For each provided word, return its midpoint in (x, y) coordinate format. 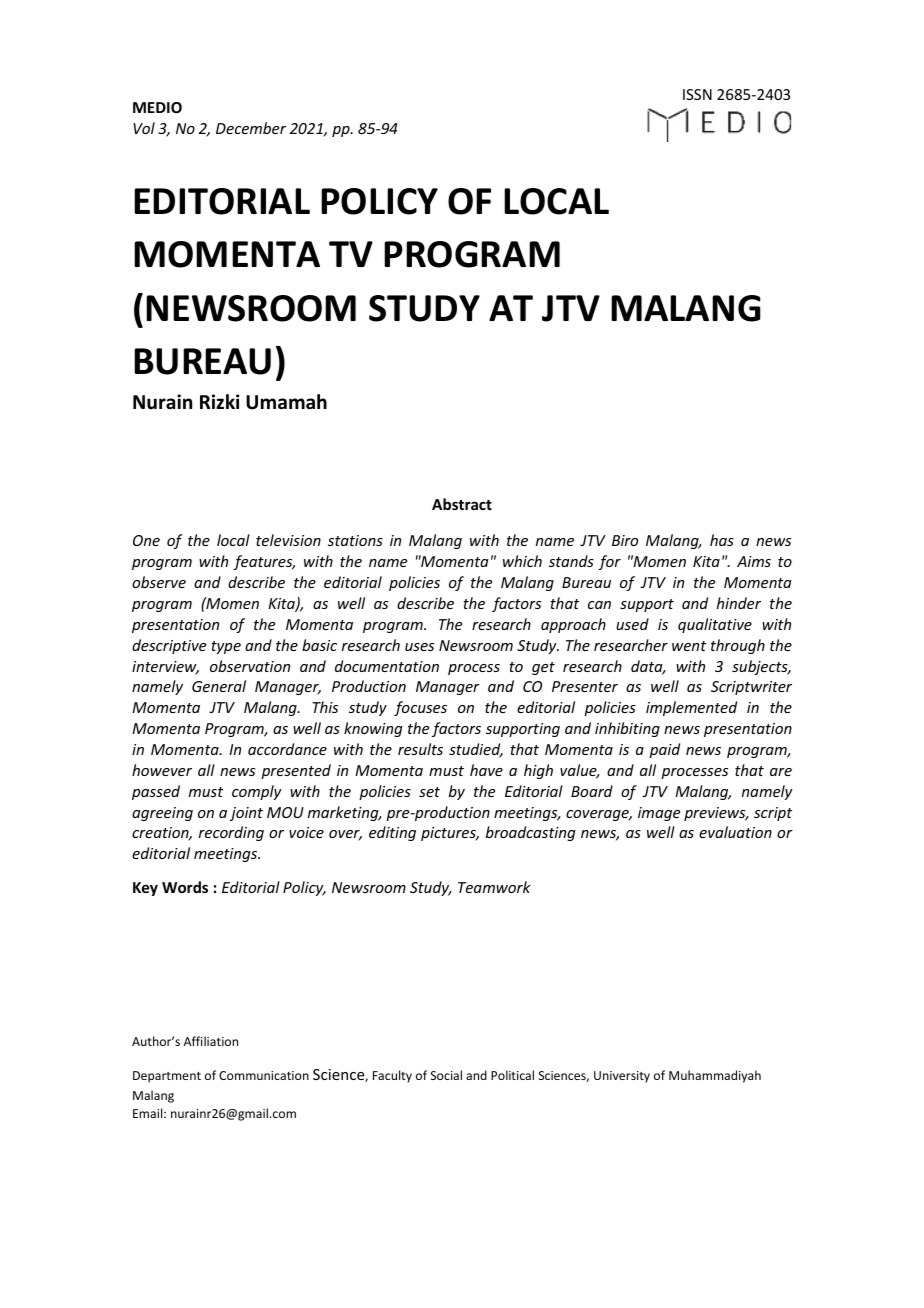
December (251, 128)
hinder (739, 603)
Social (446, 1075)
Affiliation (211, 1041)
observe (159, 582)
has (722, 540)
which (522, 561)
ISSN (697, 94)
